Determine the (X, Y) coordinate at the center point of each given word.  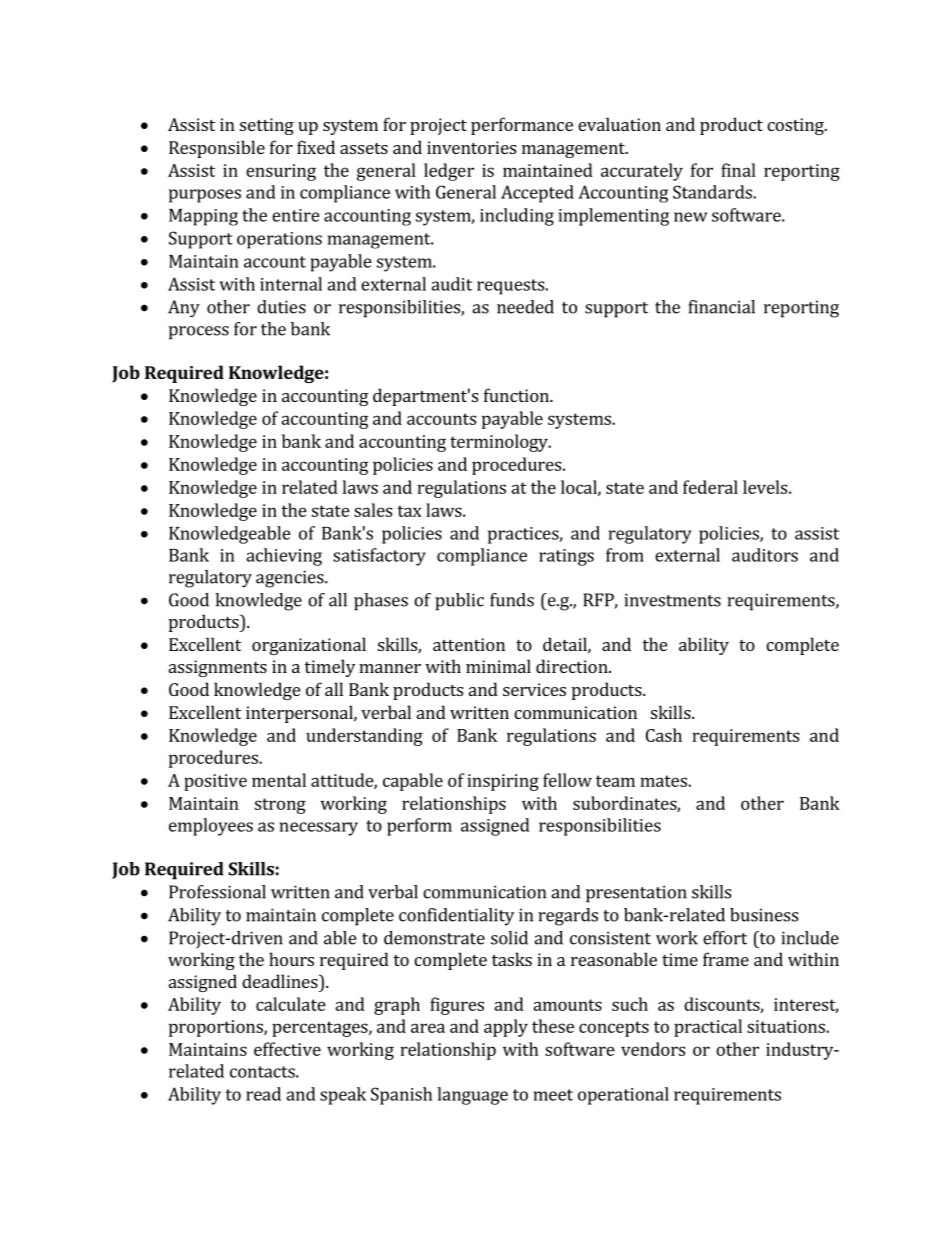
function (517, 395)
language (472, 1096)
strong (280, 806)
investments (672, 600)
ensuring (281, 172)
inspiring (503, 782)
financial (722, 307)
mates (664, 781)
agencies (291, 579)
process (199, 333)
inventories (471, 147)
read (263, 1094)
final (738, 170)
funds (512, 600)
